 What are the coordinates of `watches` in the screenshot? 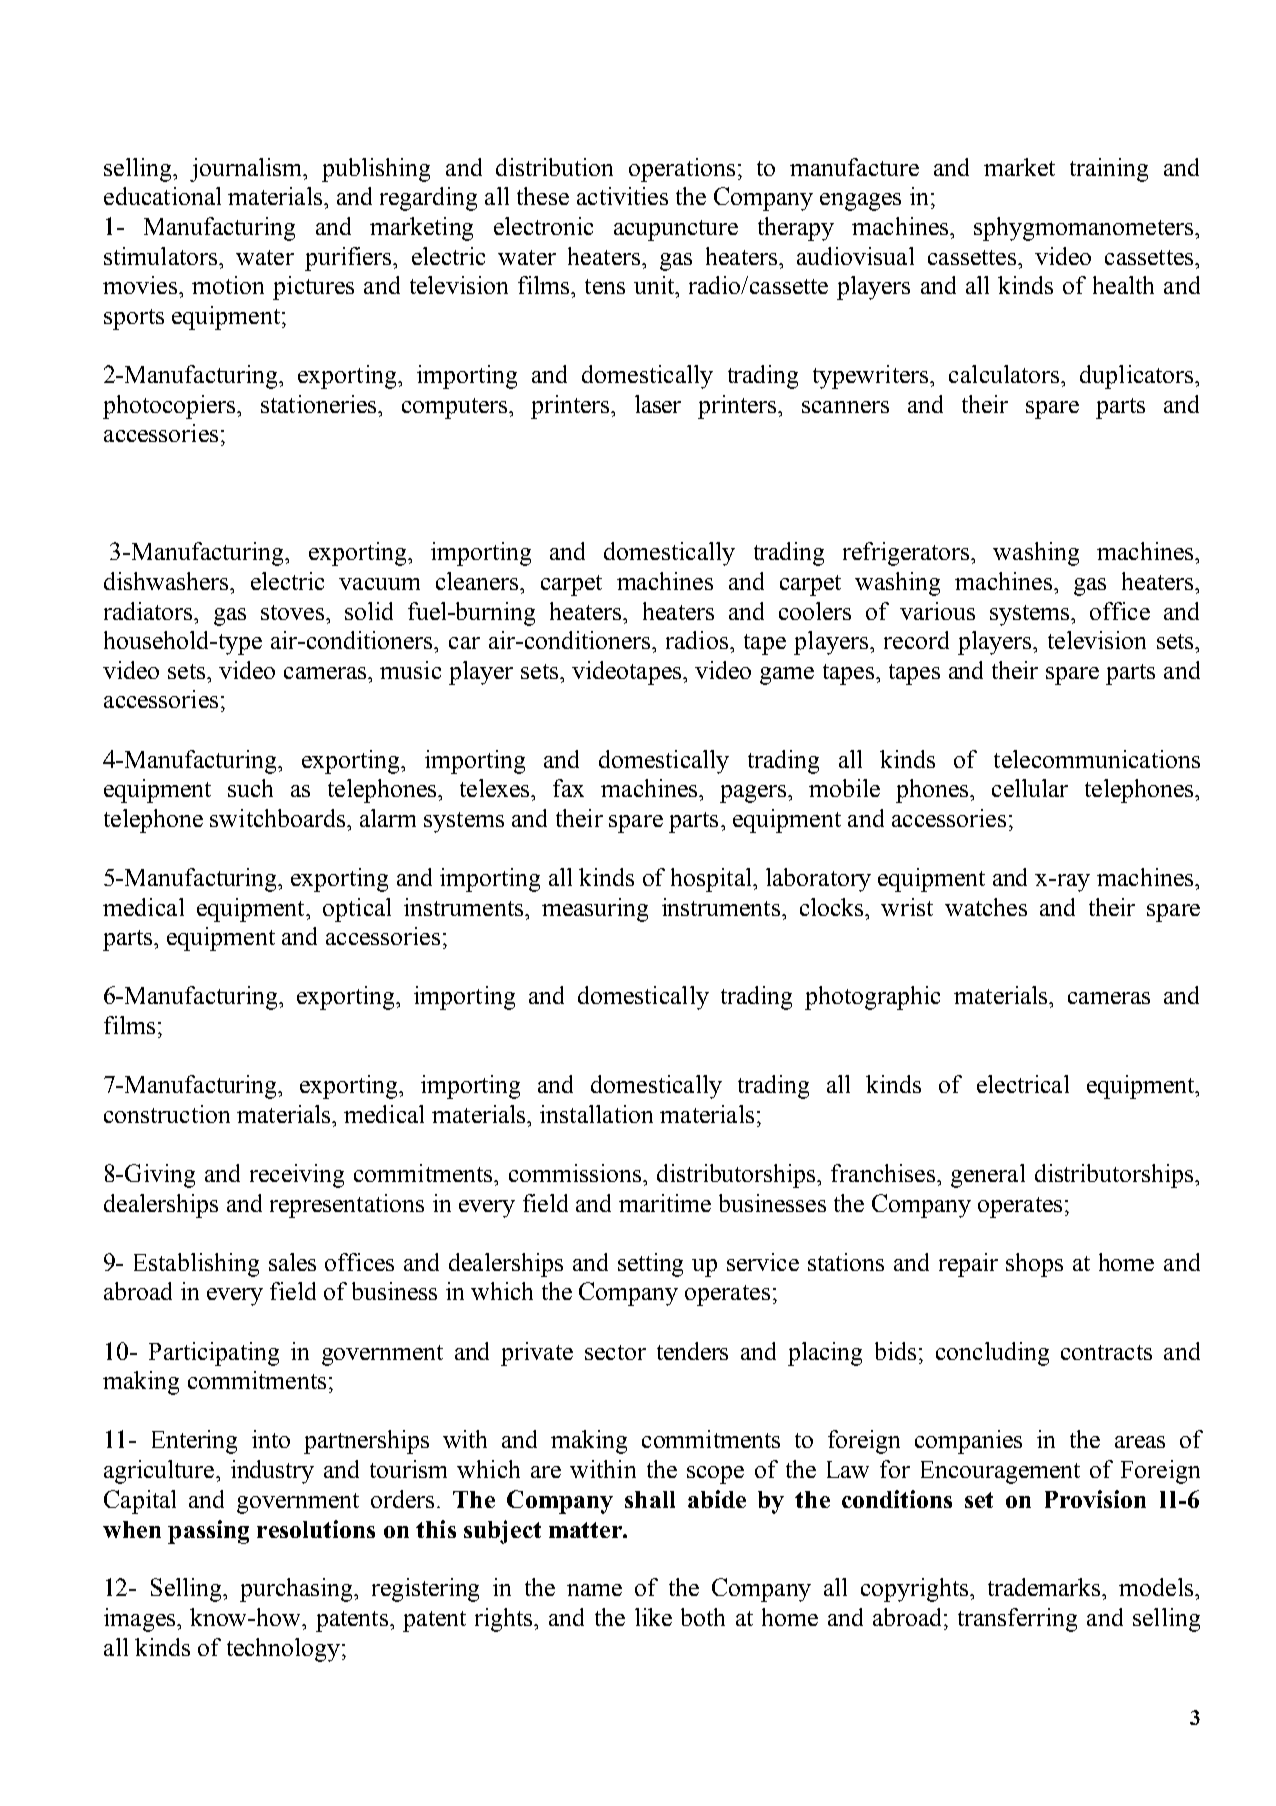 It's located at (986, 907).
